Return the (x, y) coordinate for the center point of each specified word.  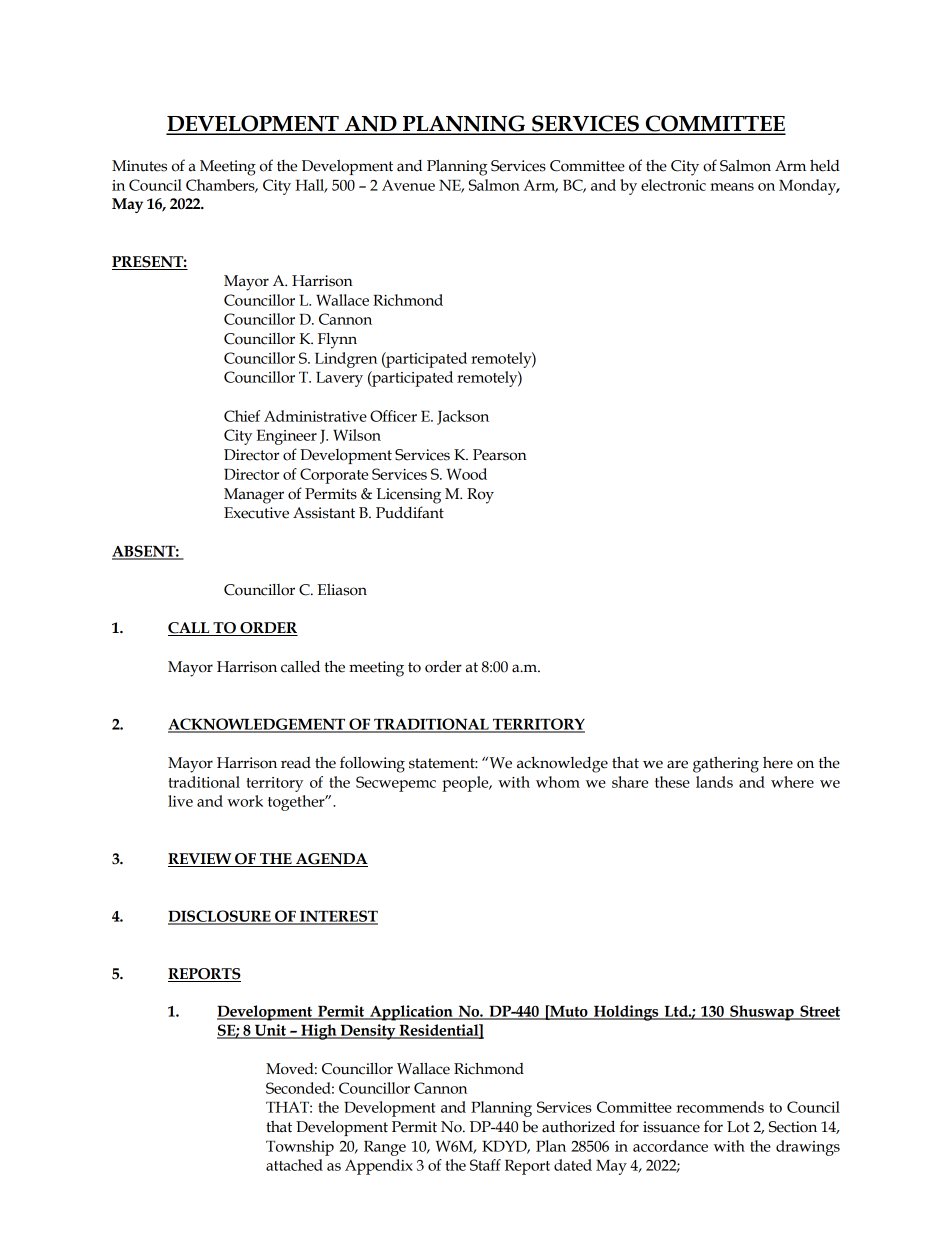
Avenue (408, 185)
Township (300, 1148)
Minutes (139, 166)
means (732, 187)
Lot (738, 1127)
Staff (485, 1165)
